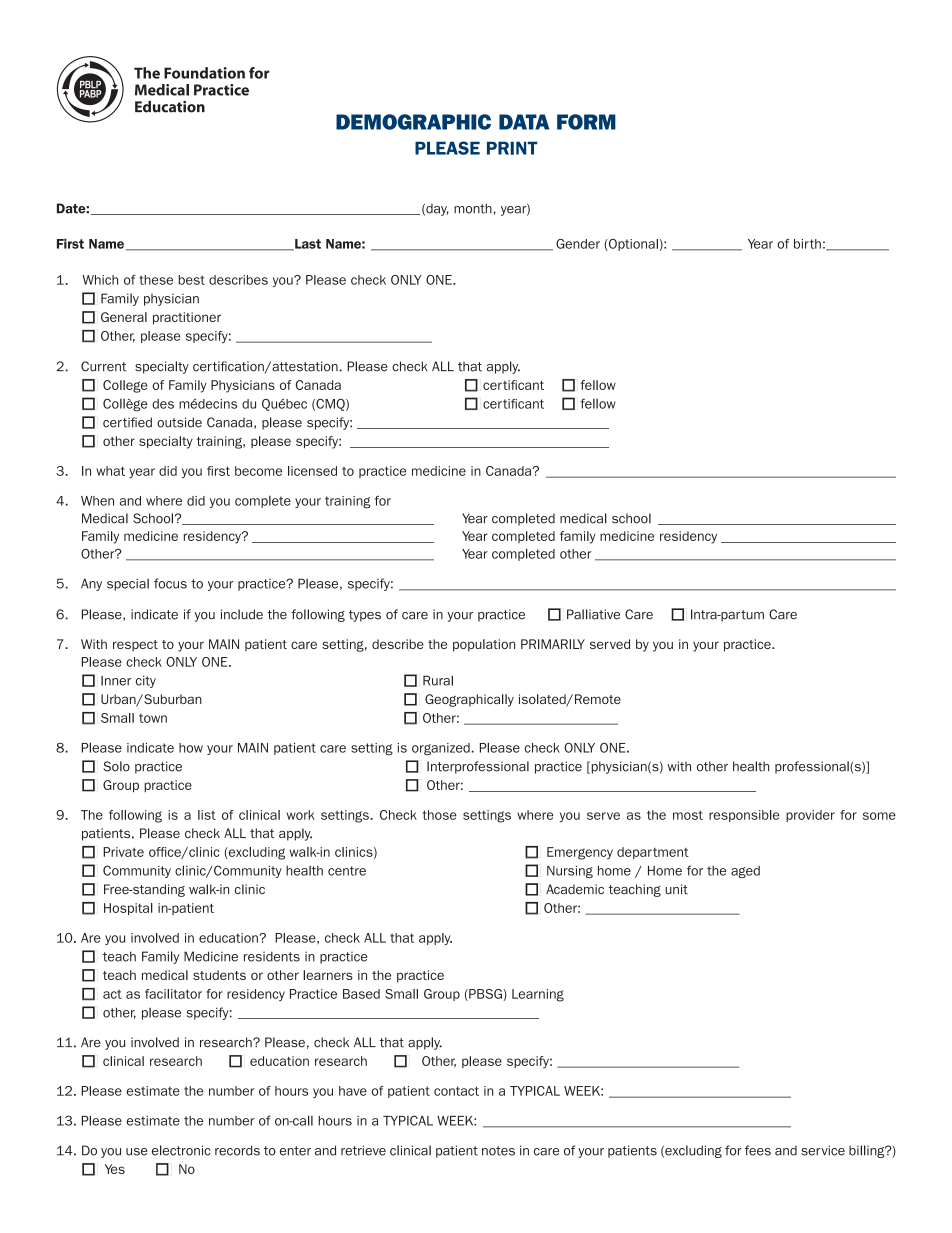  Describe the element at coordinates (498, 1151) in the image. I see `notes` at that location.
